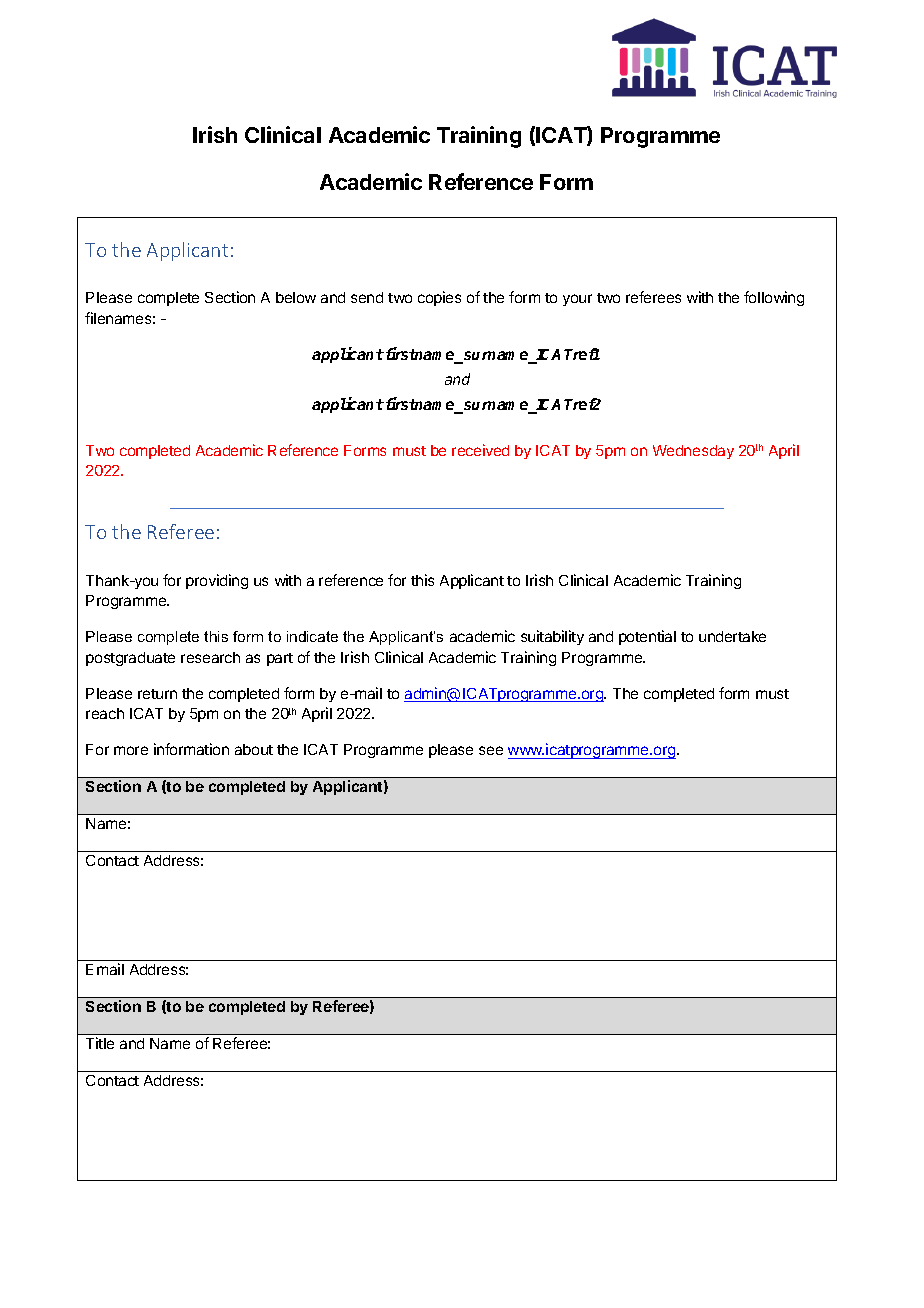 Image resolution: width=924 pixels, height=1308 pixels. What do you see at coordinates (296, 297) in the screenshot?
I see `below` at bounding box center [296, 297].
